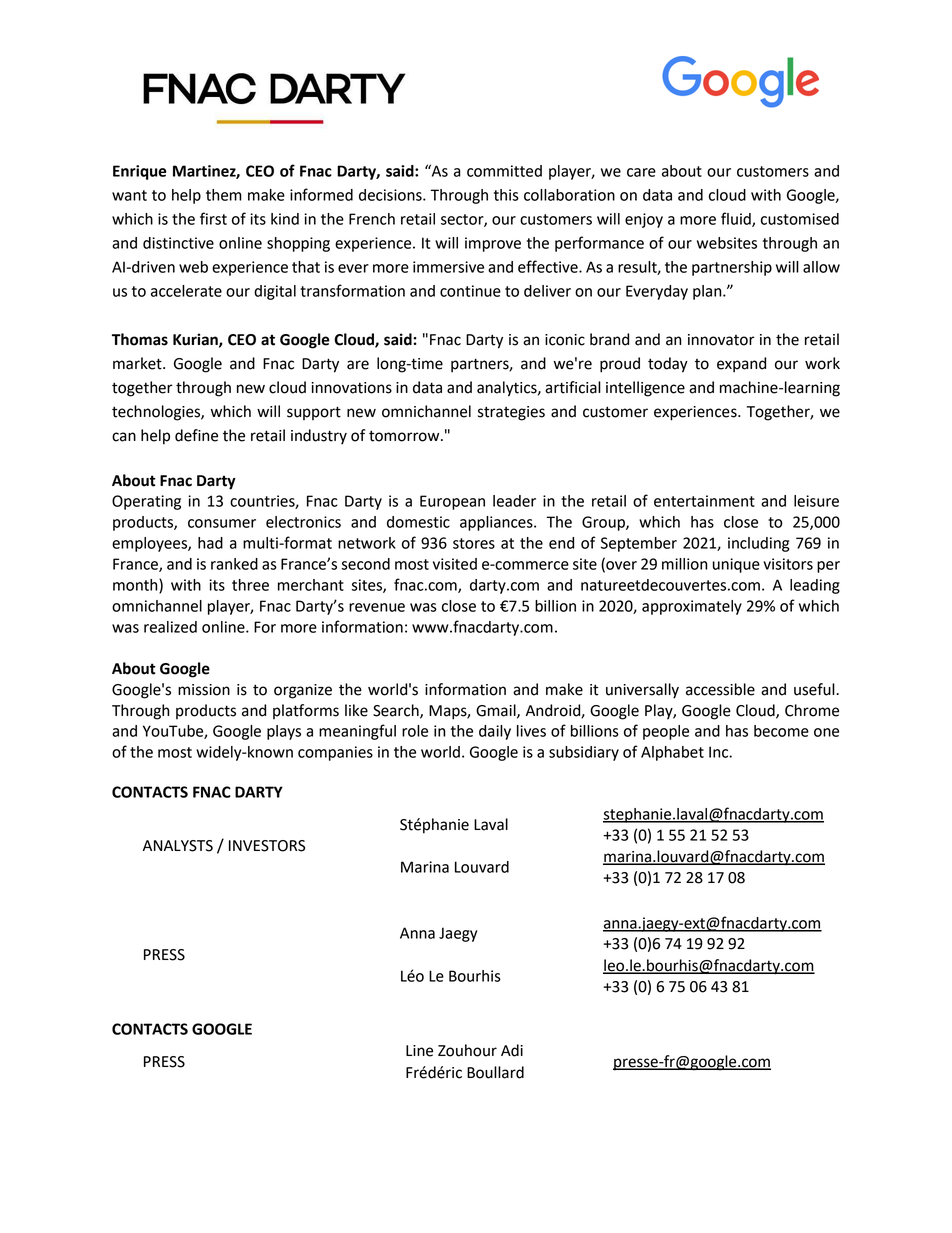 Image resolution: width=952 pixels, height=1233 pixels. I want to click on approximately, so click(692, 607).
